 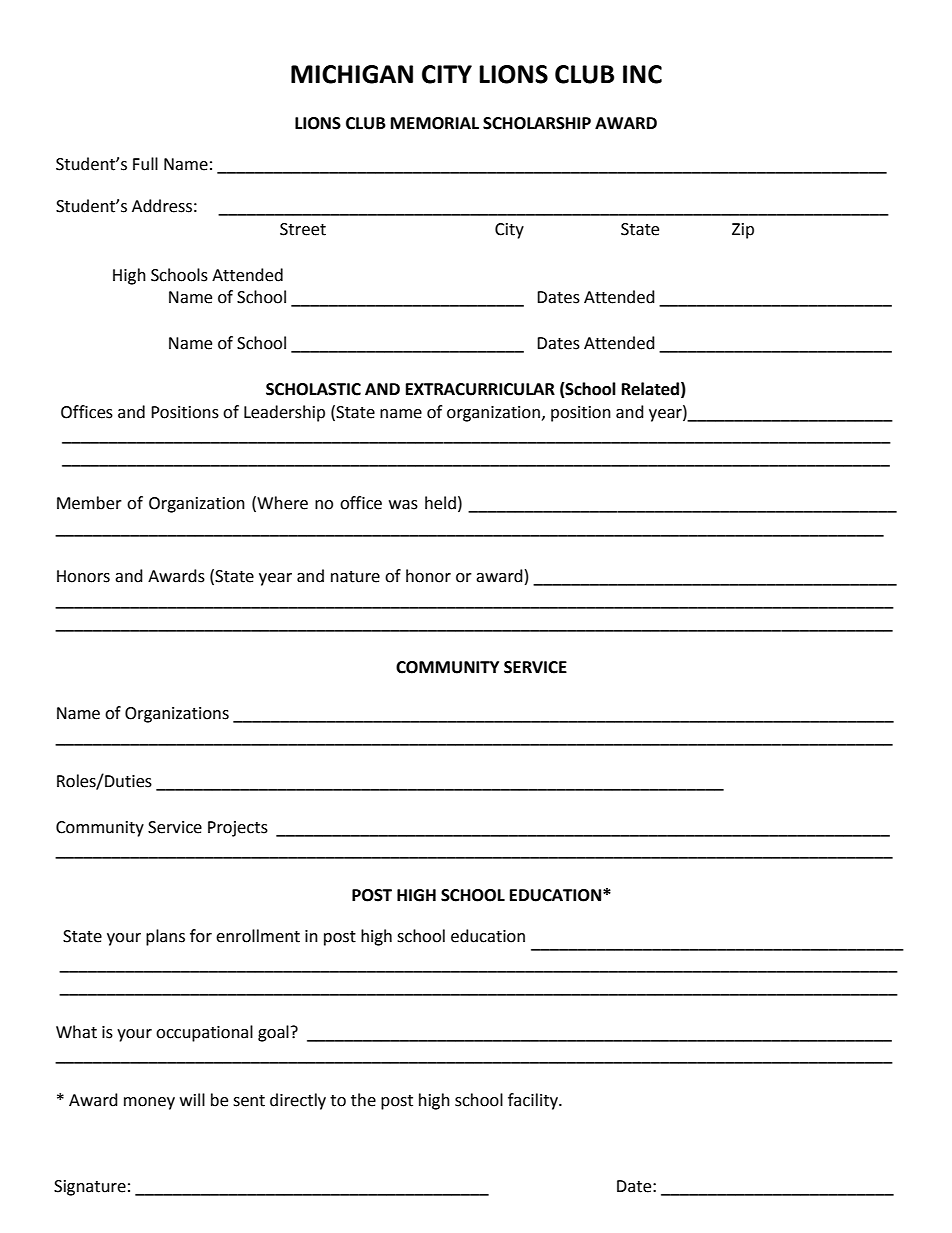 What do you see at coordinates (440, 503) in the document?
I see `held` at bounding box center [440, 503].
